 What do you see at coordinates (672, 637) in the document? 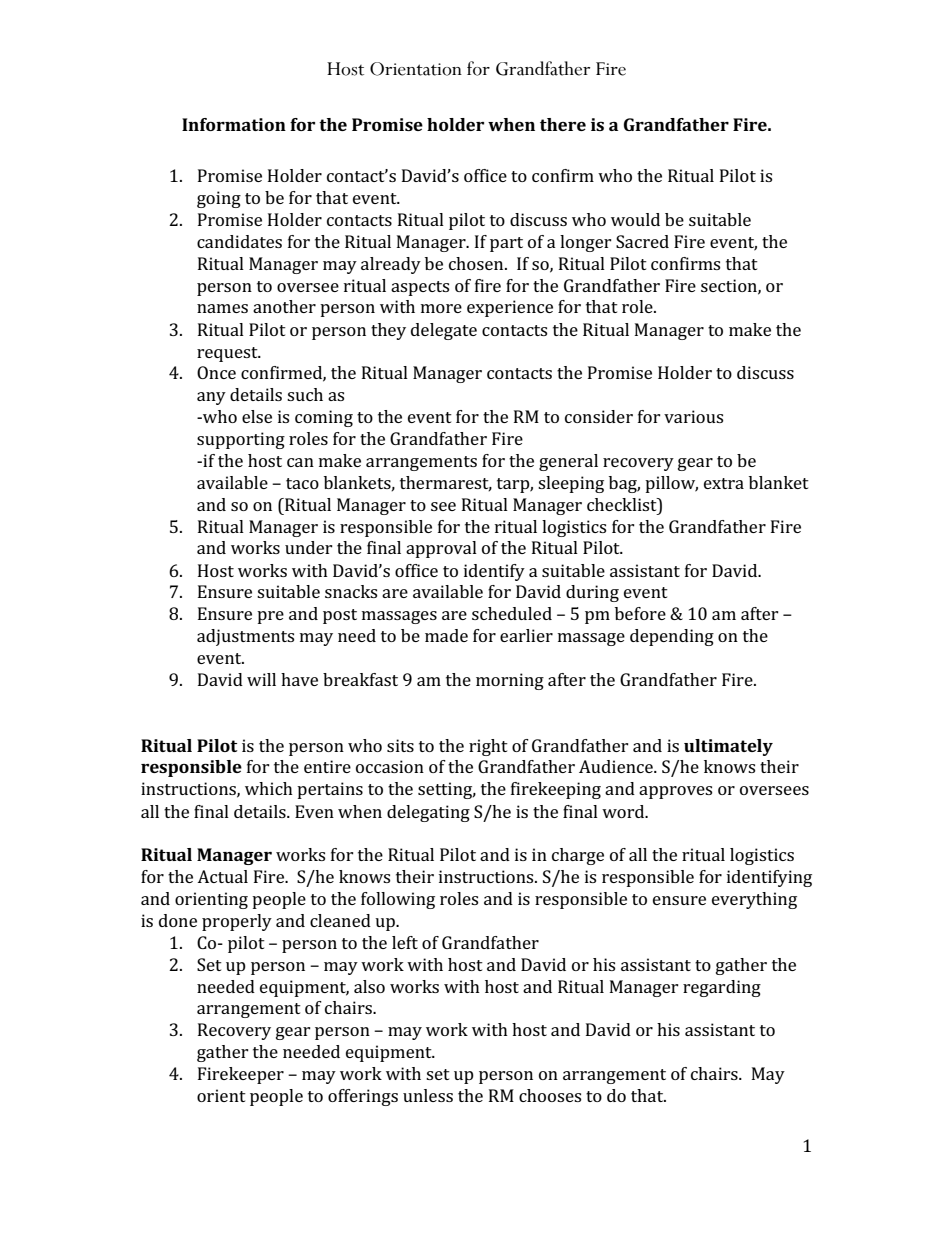
I see `depending` at bounding box center [672, 637].
